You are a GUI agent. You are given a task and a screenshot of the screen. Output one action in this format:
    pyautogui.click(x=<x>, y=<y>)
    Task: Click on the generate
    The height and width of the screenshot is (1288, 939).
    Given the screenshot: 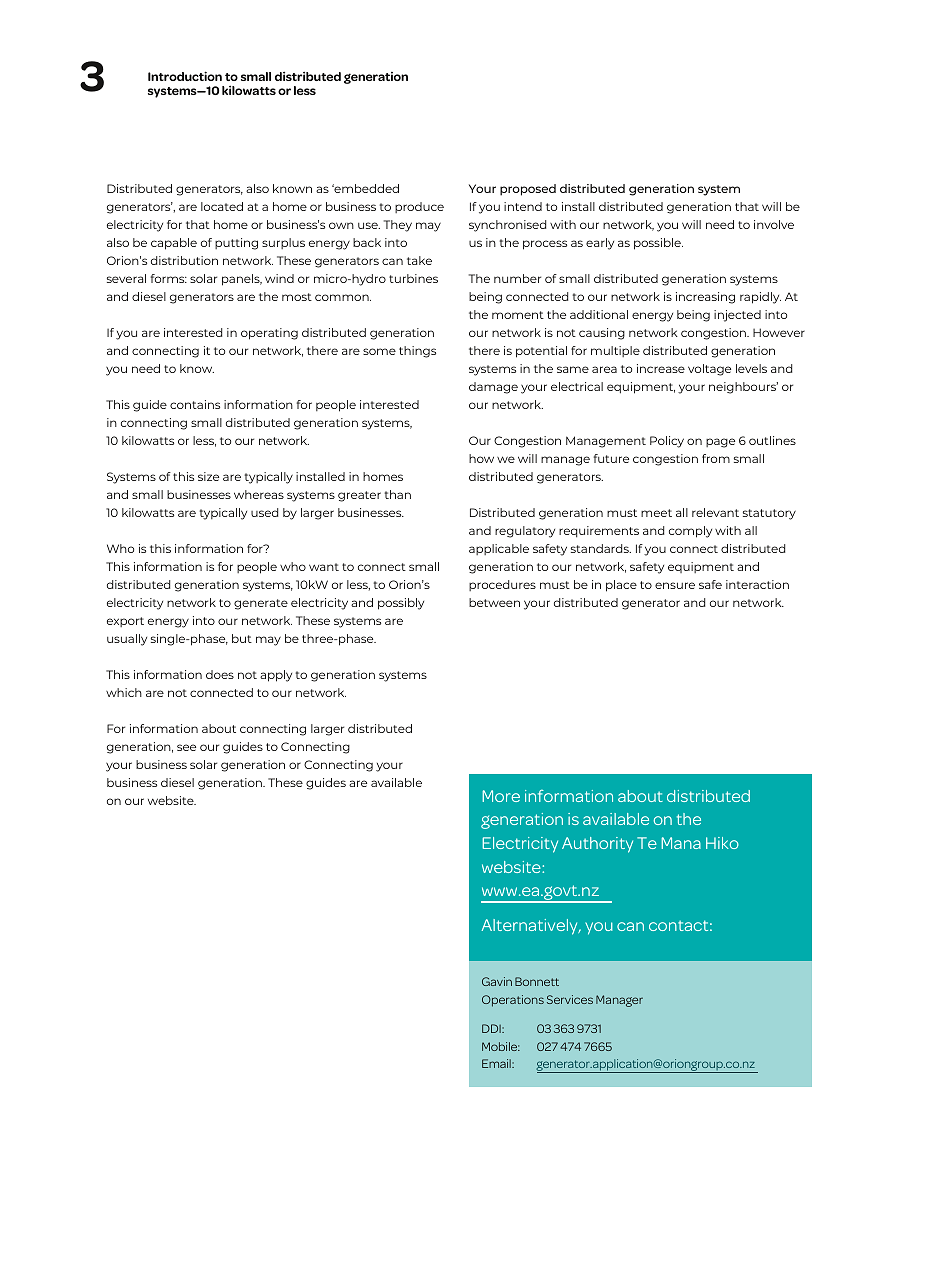 What is the action you would take?
    pyautogui.click(x=261, y=604)
